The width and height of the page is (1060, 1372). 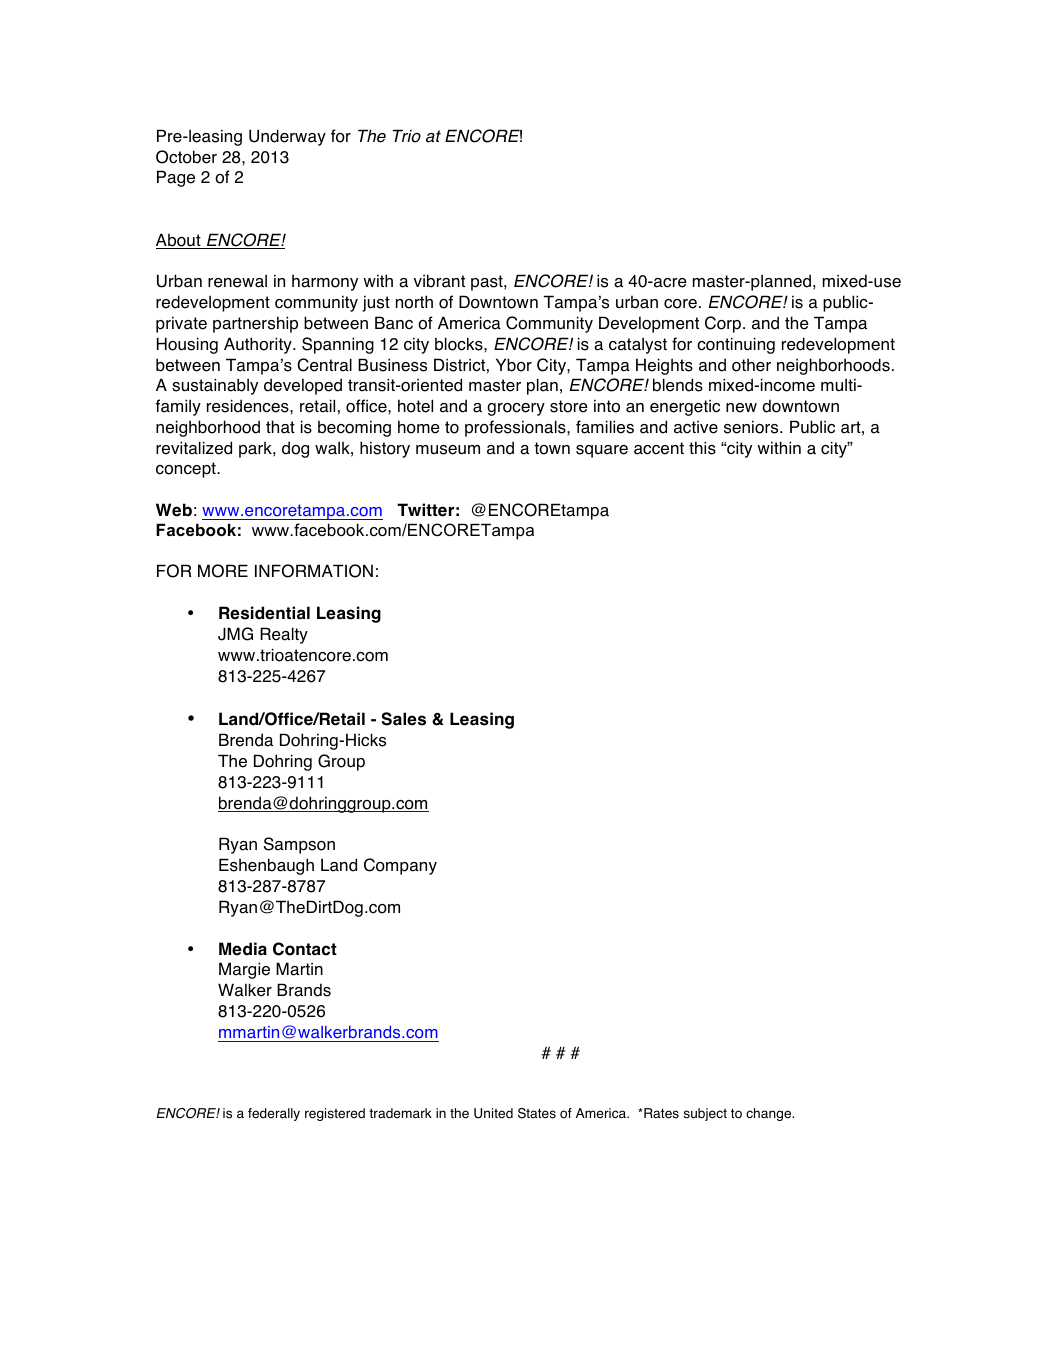 What do you see at coordinates (702, 448) in the page?
I see `this` at bounding box center [702, 448].
